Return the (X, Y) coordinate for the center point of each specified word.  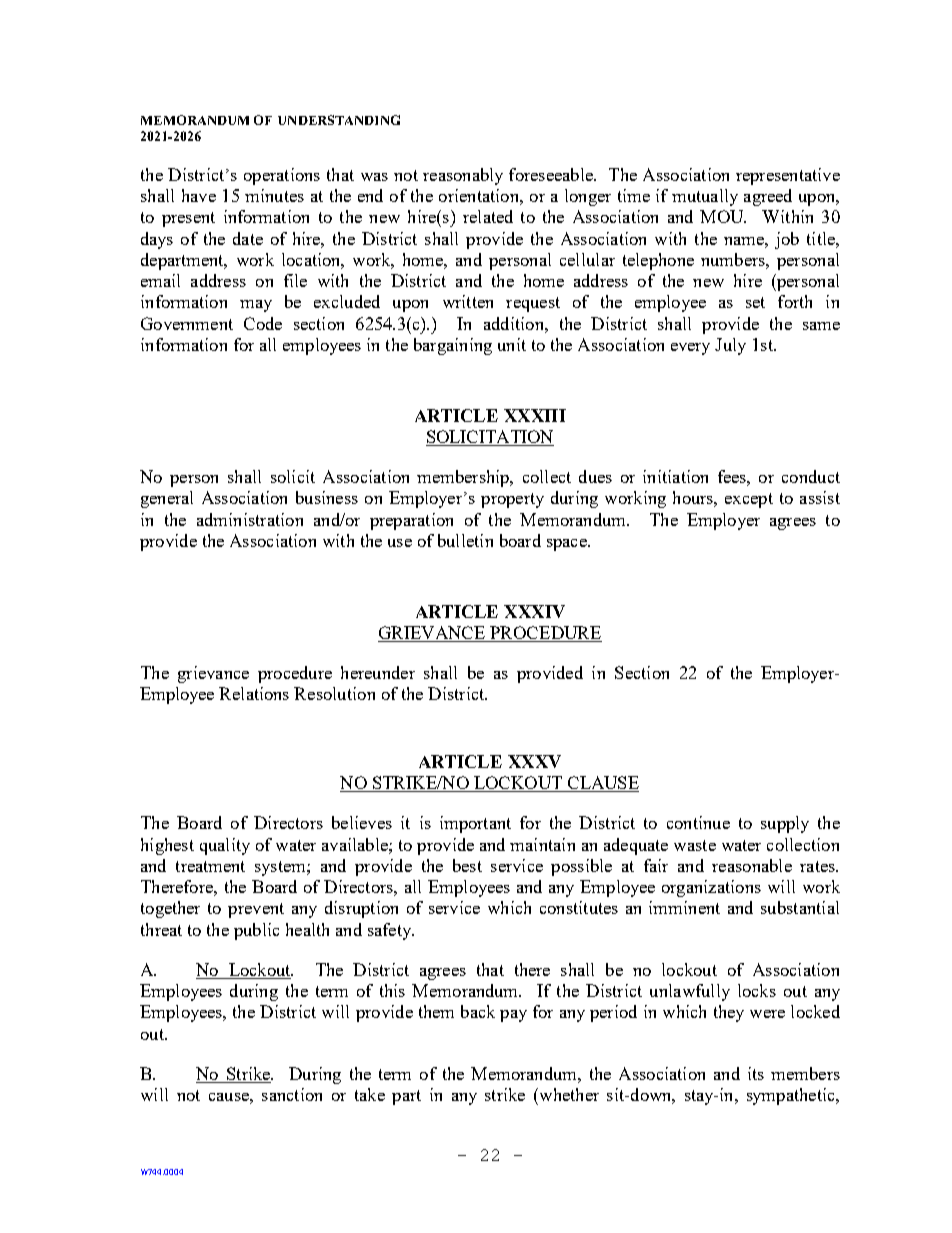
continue (698, 822)
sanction (292, 1094)
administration (250, 519)
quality (225, 846)
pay (513, 1016)
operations (282, 176)
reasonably (463, 176)
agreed (768, 197)
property (512, 500)
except (749, 500)
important (475, 824)
